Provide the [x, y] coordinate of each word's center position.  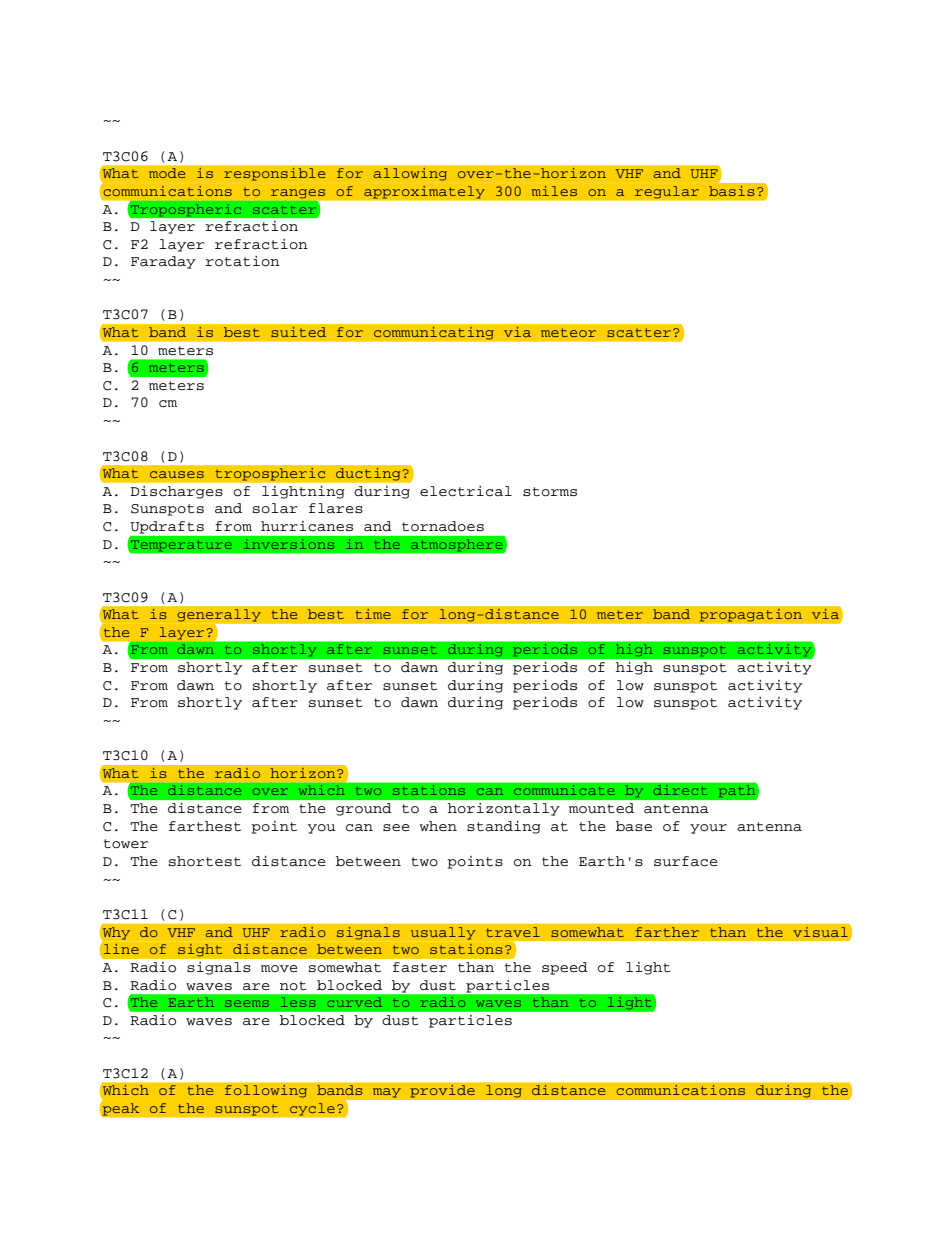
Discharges [176, 492]
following [266, 1091]
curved [354, 1002]
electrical [466, 491]
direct [680, 790]
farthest [205, 826]
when [438, 826]
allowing [410, 174]
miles [554, 191]
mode [167, 173]
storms [550, 492]
